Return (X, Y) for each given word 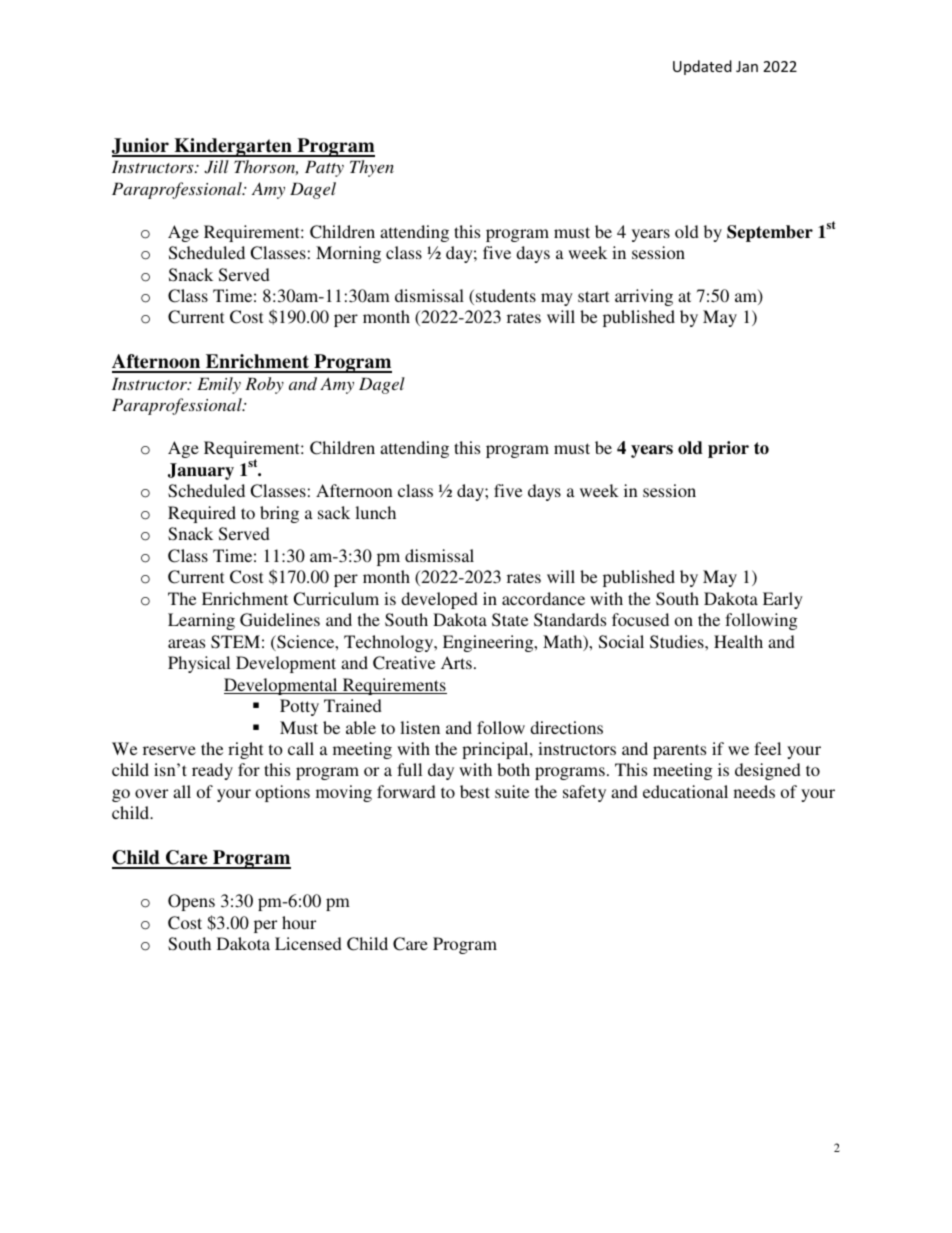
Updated (702, 67)
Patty (324, 168)
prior (728, 449)
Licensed (308, 943)
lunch (375, 512)
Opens (191, 902)
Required (202, 514)
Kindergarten (233, 147)
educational (685, 791)
